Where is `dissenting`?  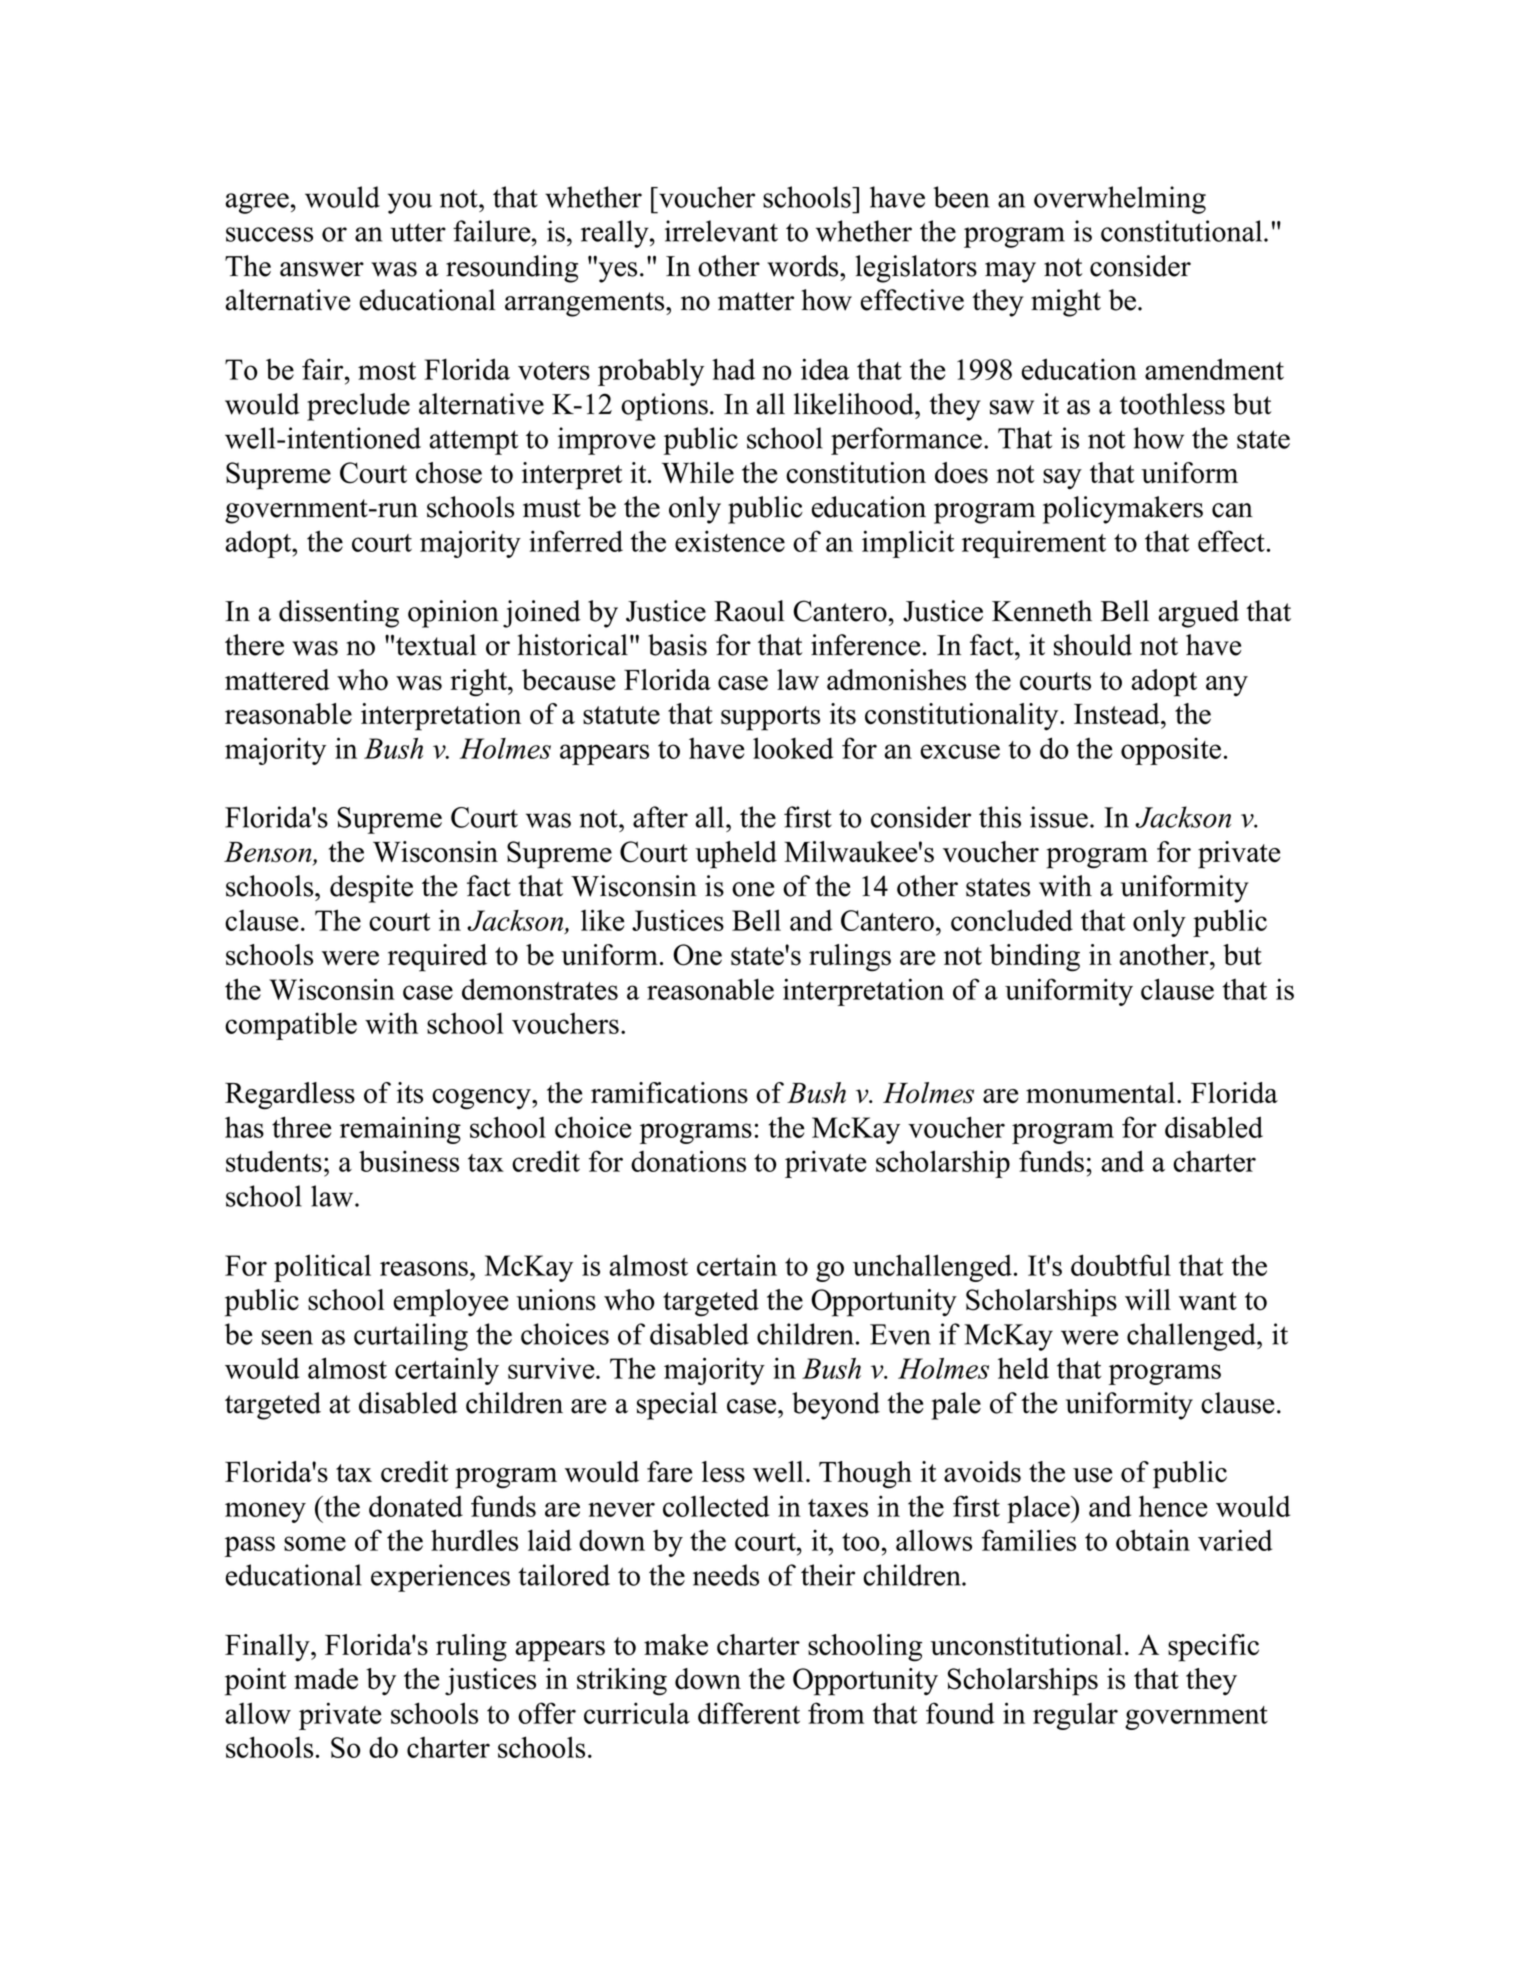 dissenting is located at coordinates (339, 614).
